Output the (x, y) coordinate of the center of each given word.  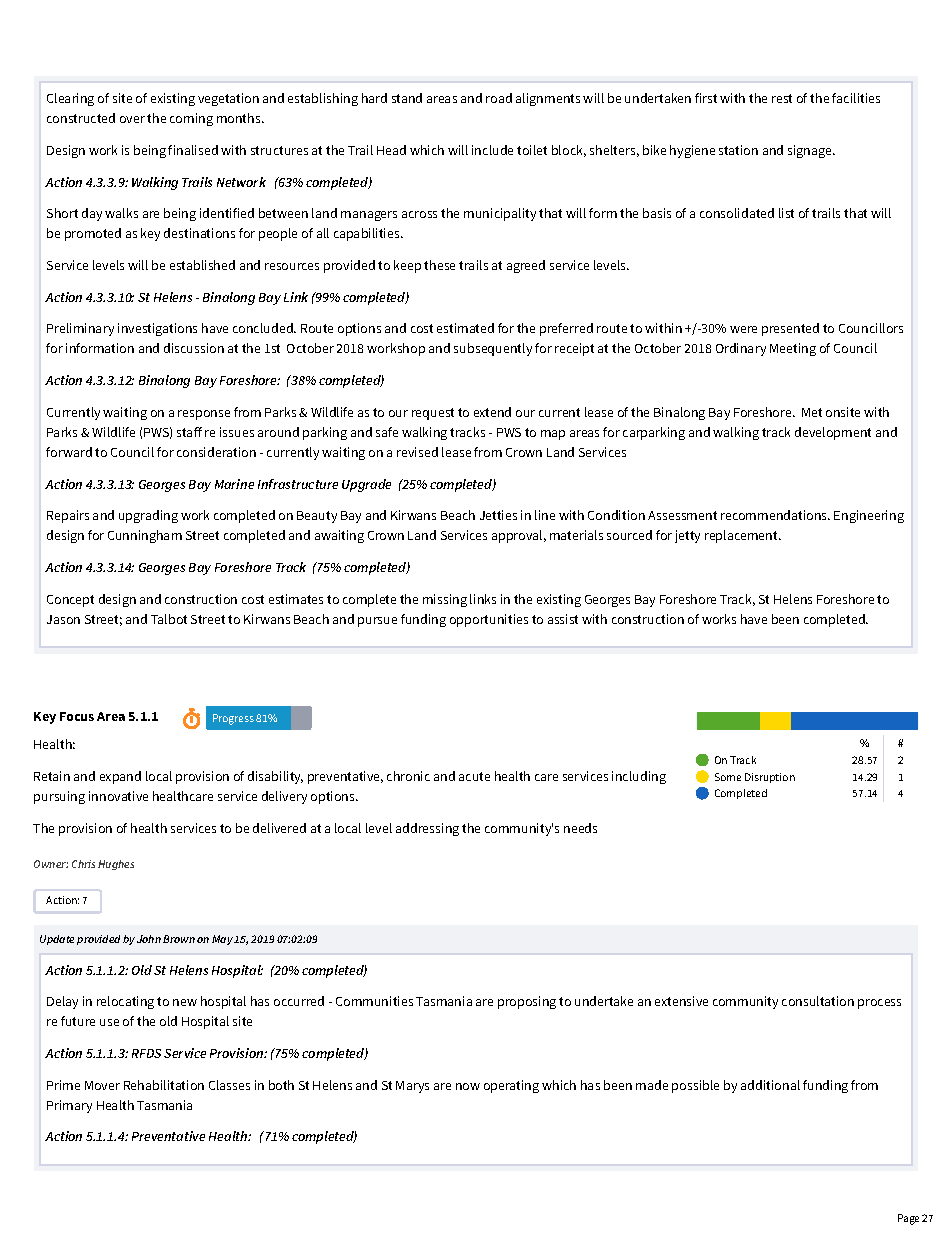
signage (811, 151)
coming (191, 119)
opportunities (489, 620)
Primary (69, 1106)
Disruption (770, 778)
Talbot (169, 619)
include (492, 150)
